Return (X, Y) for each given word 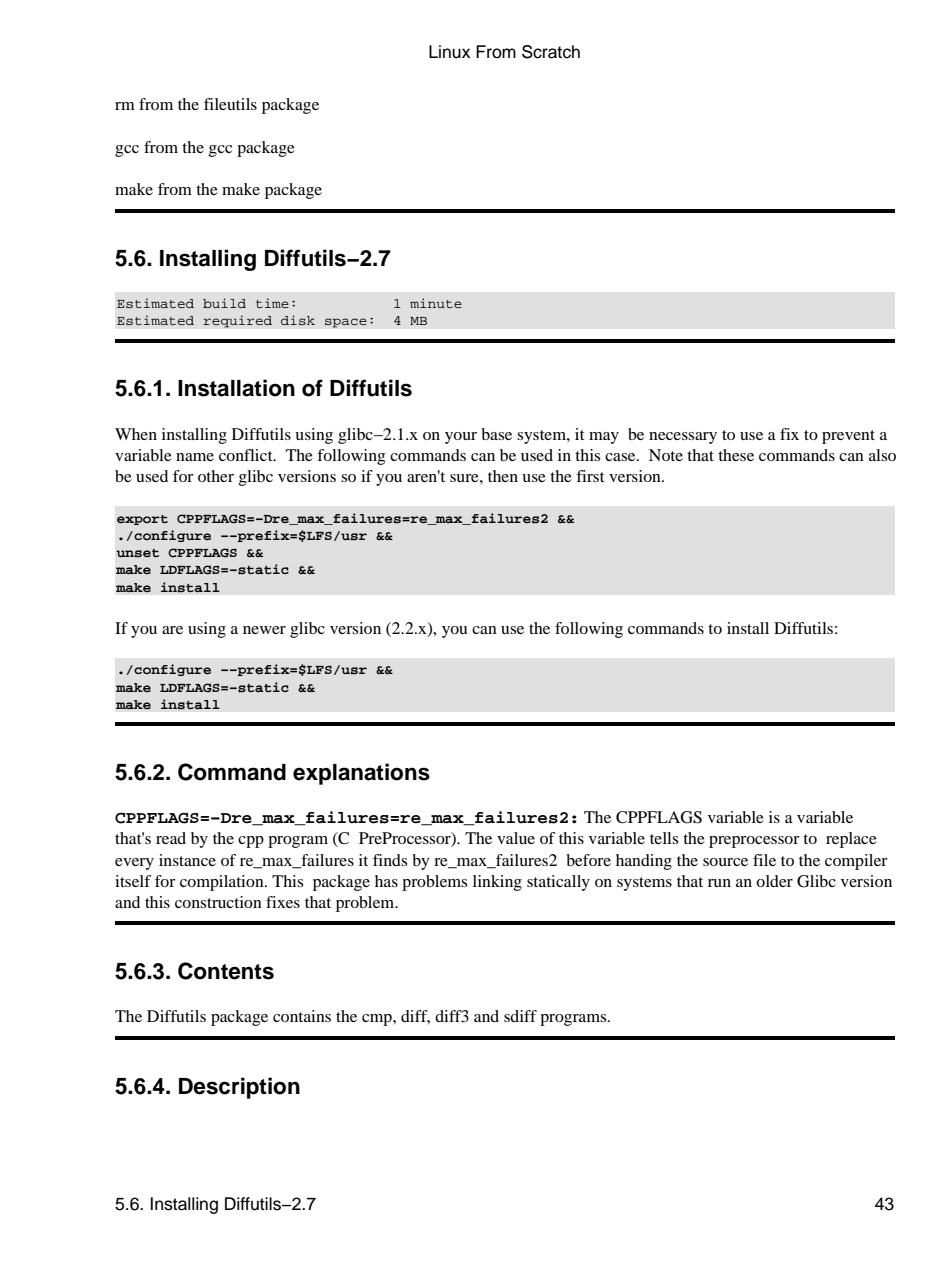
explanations (361, 774)
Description (239, 1088)
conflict (247, 455)
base (496, 434)
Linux (449, 52)
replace (851, 840)
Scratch (551, 52)
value (516, 838)
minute (436, 303)
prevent (848, 437)
